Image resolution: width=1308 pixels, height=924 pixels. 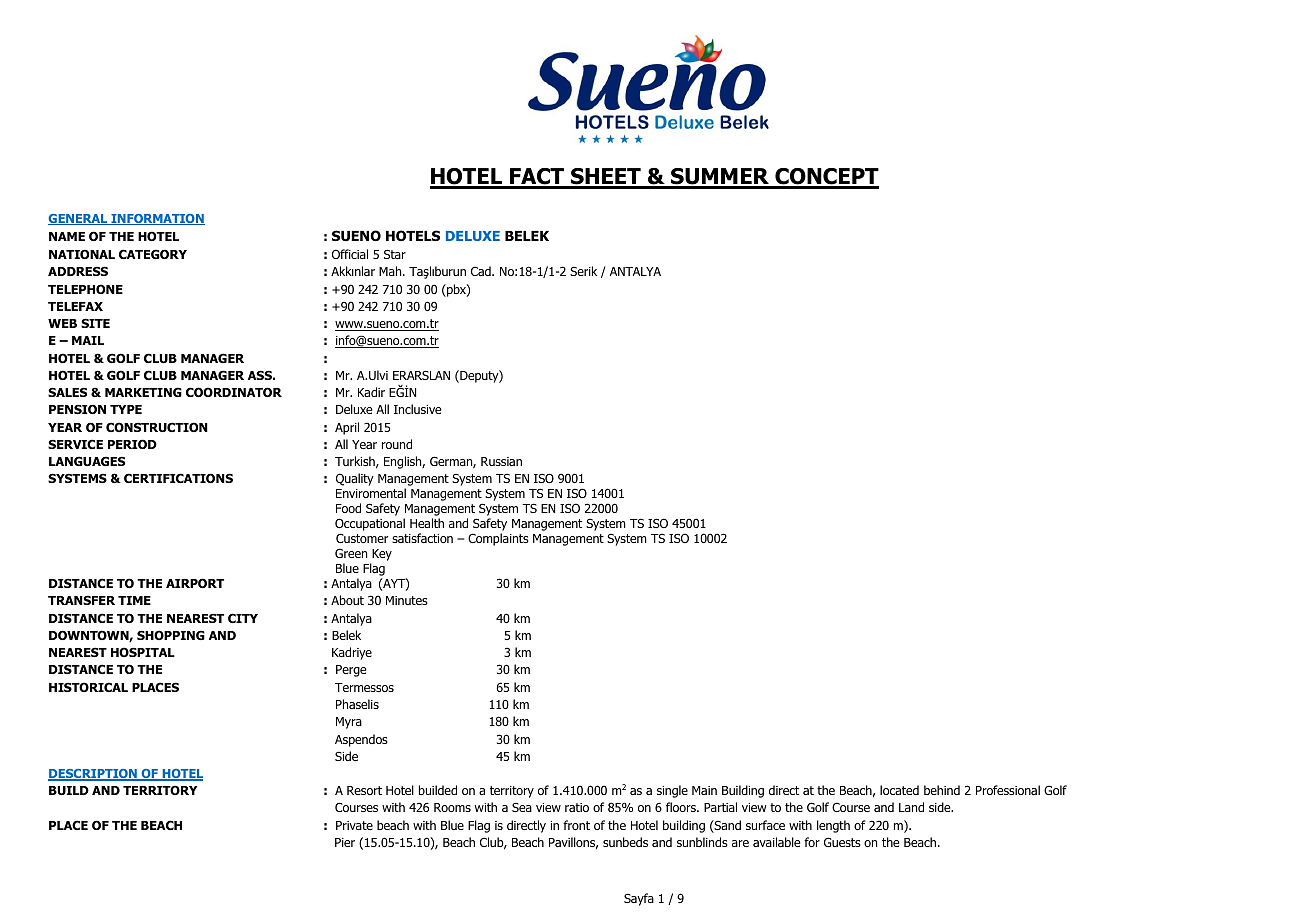 What do you see at coordinates (911, 807) in the document?
I see `Land` at bounding box center [911, 807].
